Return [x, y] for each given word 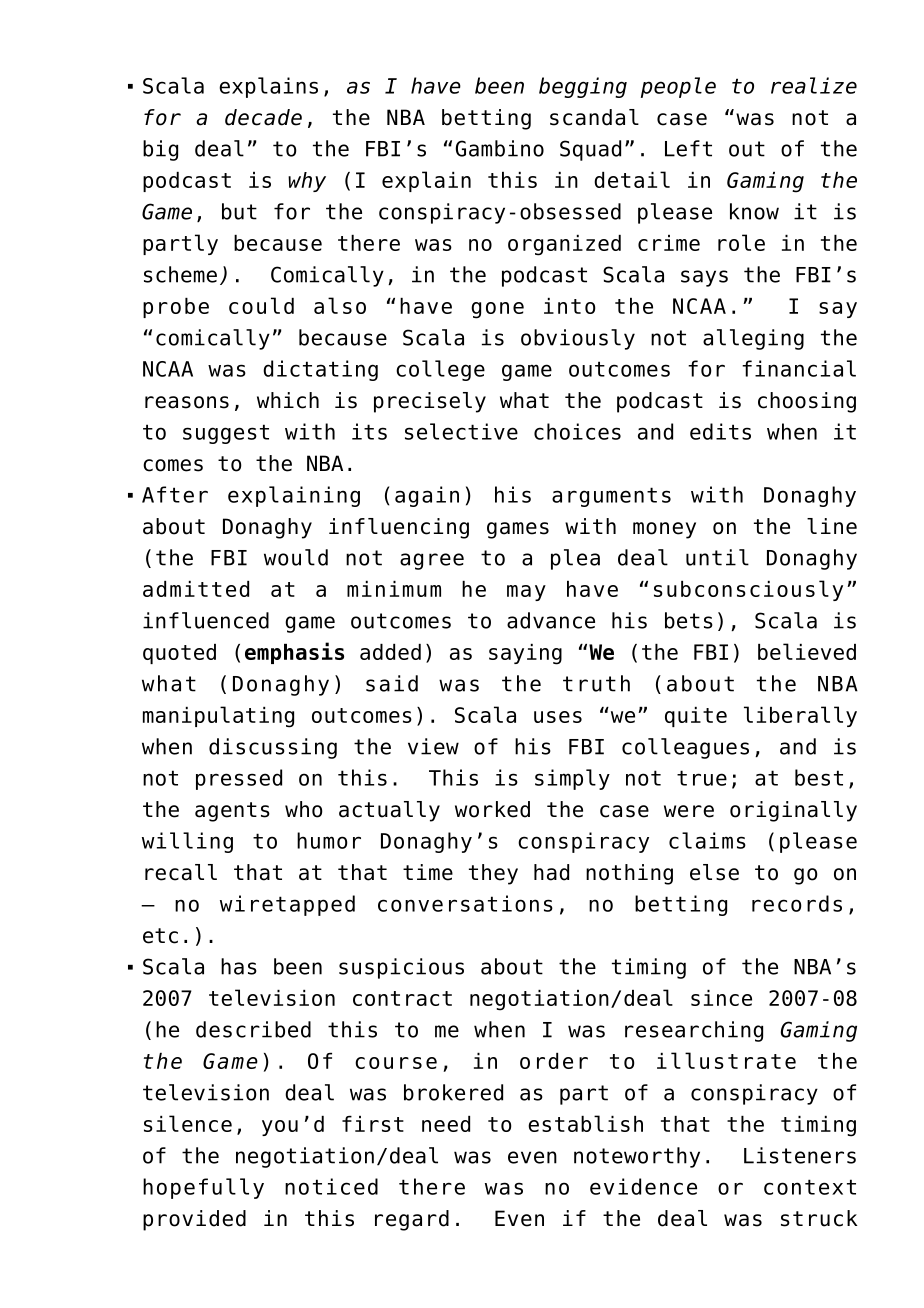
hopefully [203, 1188]
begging [583, 87]
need [446, 1124]
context [810, 1187]
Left [688, 148]
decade [263, 117]
